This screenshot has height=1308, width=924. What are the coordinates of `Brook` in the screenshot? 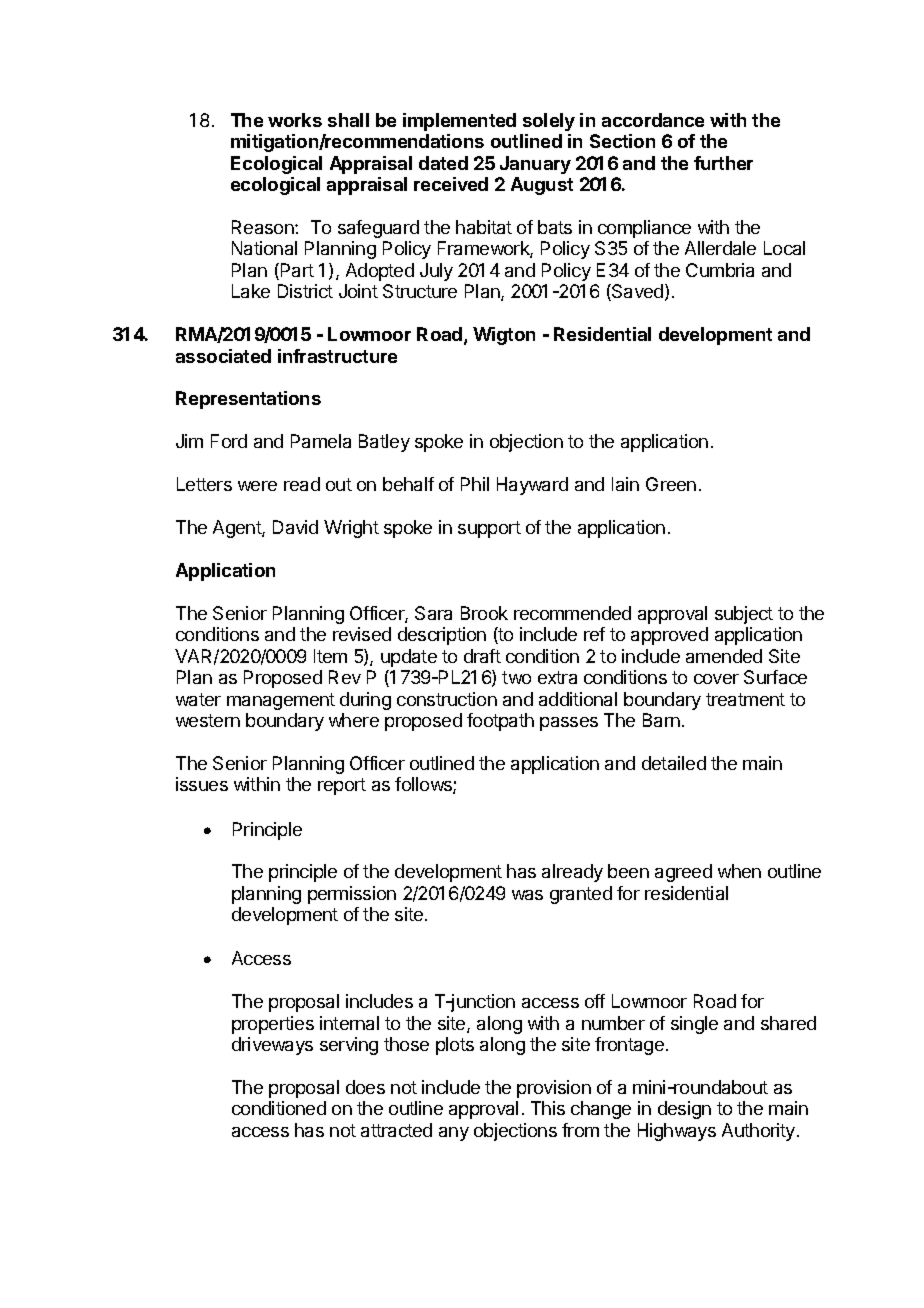 It's located at (484, 613).
